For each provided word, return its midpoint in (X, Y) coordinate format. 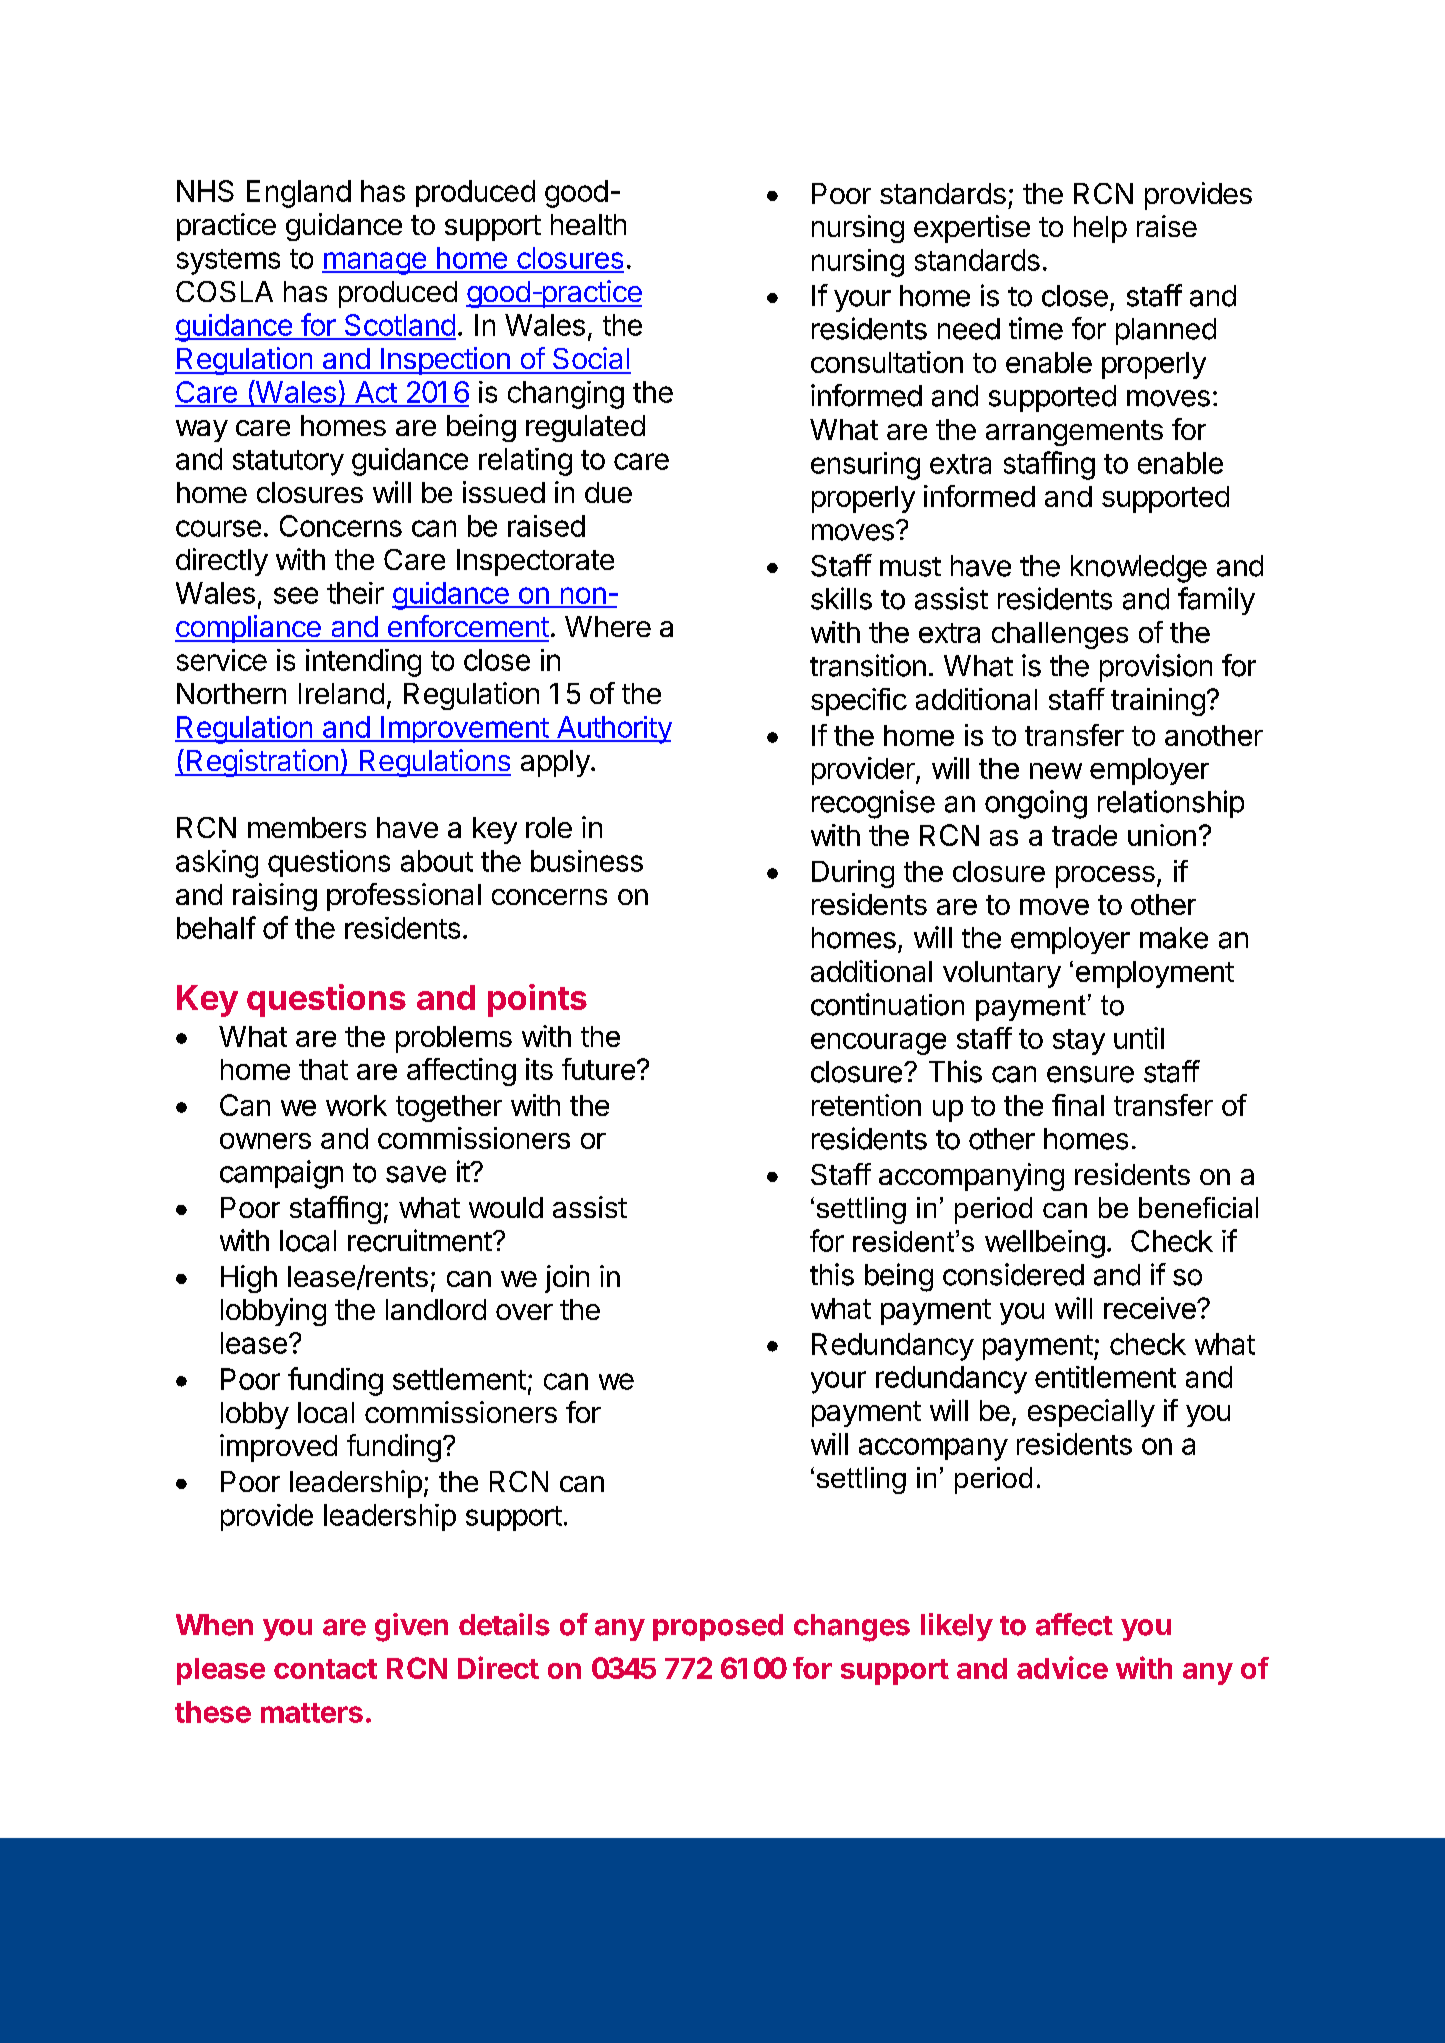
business (587, 861)
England (299, 194)
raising (275, 897)
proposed (718, 1627)
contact (325, 1669)
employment (1155, 974)
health (588, 224)
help (1100, 229)
